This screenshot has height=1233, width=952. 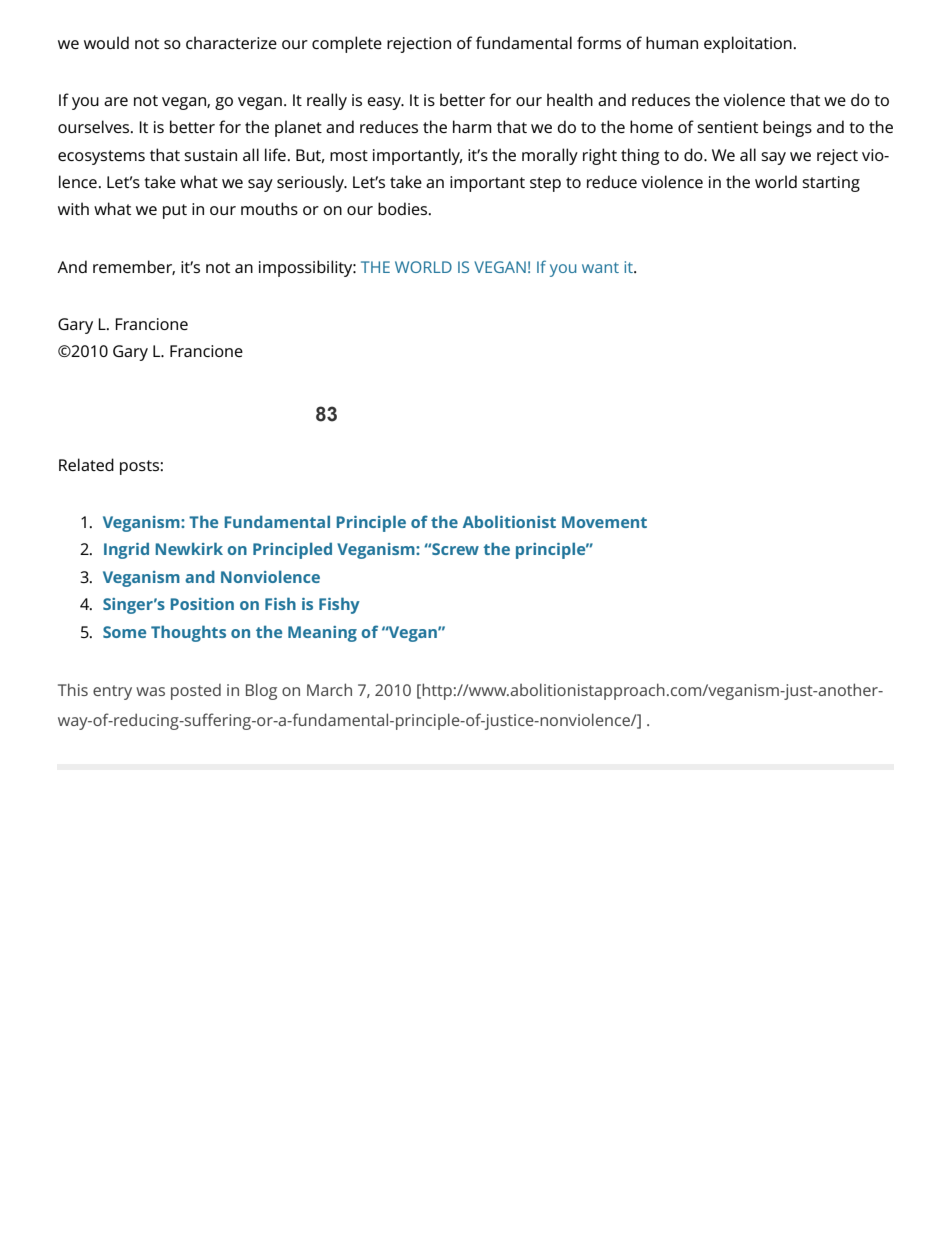 What do you see at coordinates (139, 467) in the screenshot?
I see `posts` at bounding box center [139, 467].
